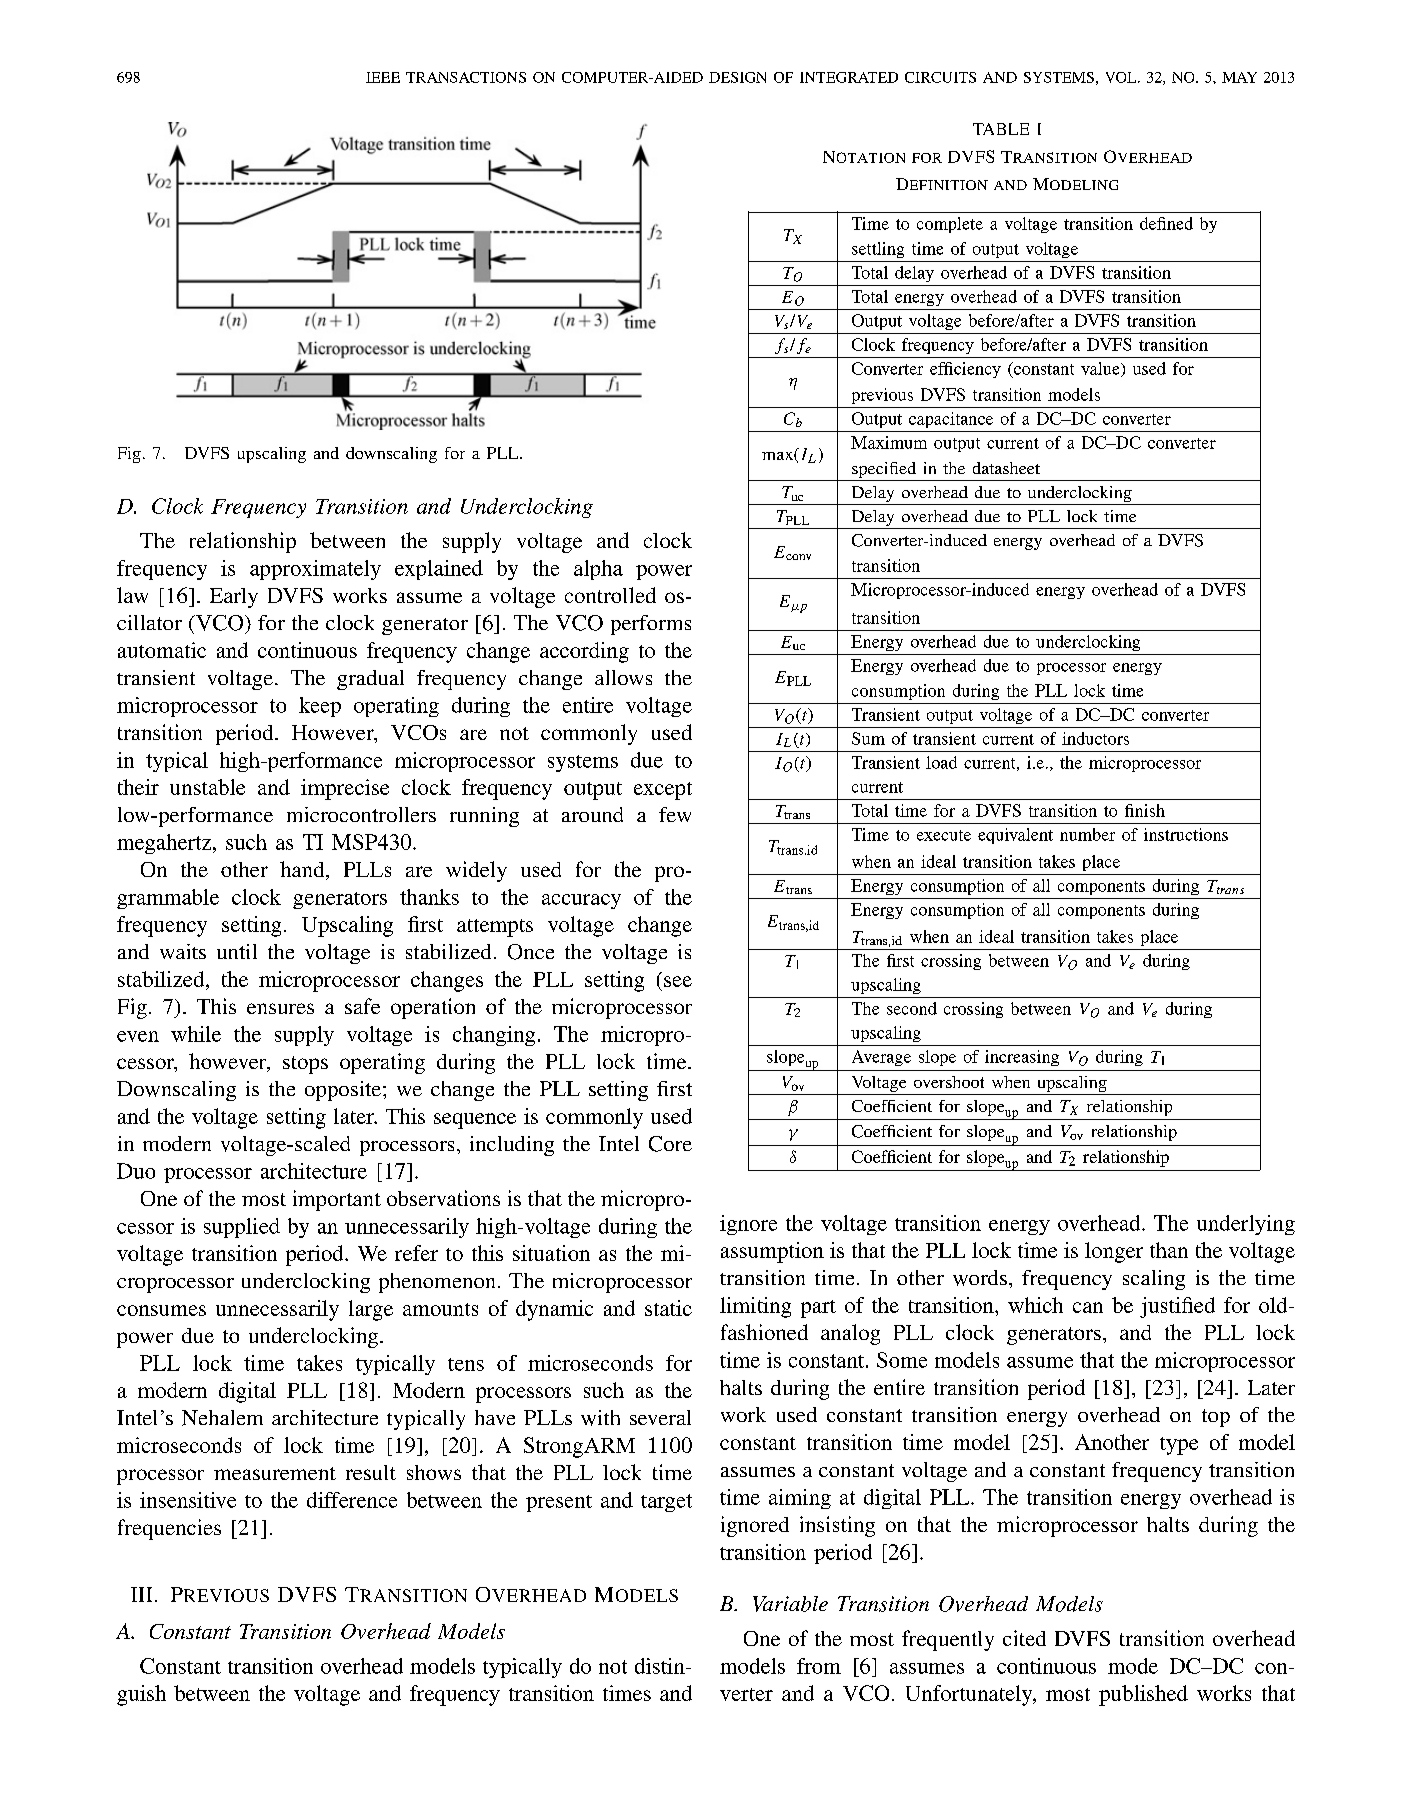 The height and width of the document is (1816, 1403). I want to click on IEEE, so click(383, 77).
